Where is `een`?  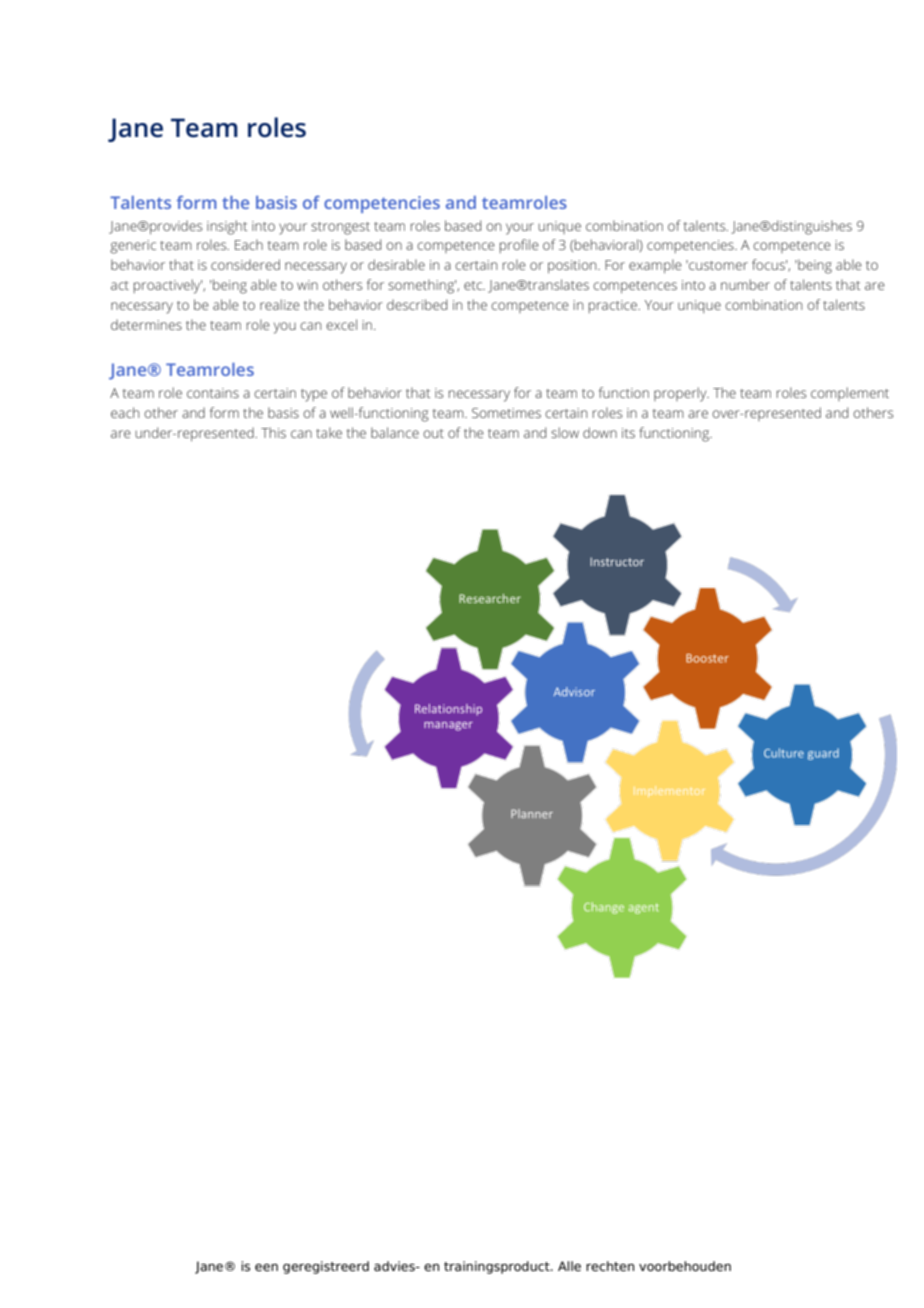 een is located at coordinates (266, 1267).
